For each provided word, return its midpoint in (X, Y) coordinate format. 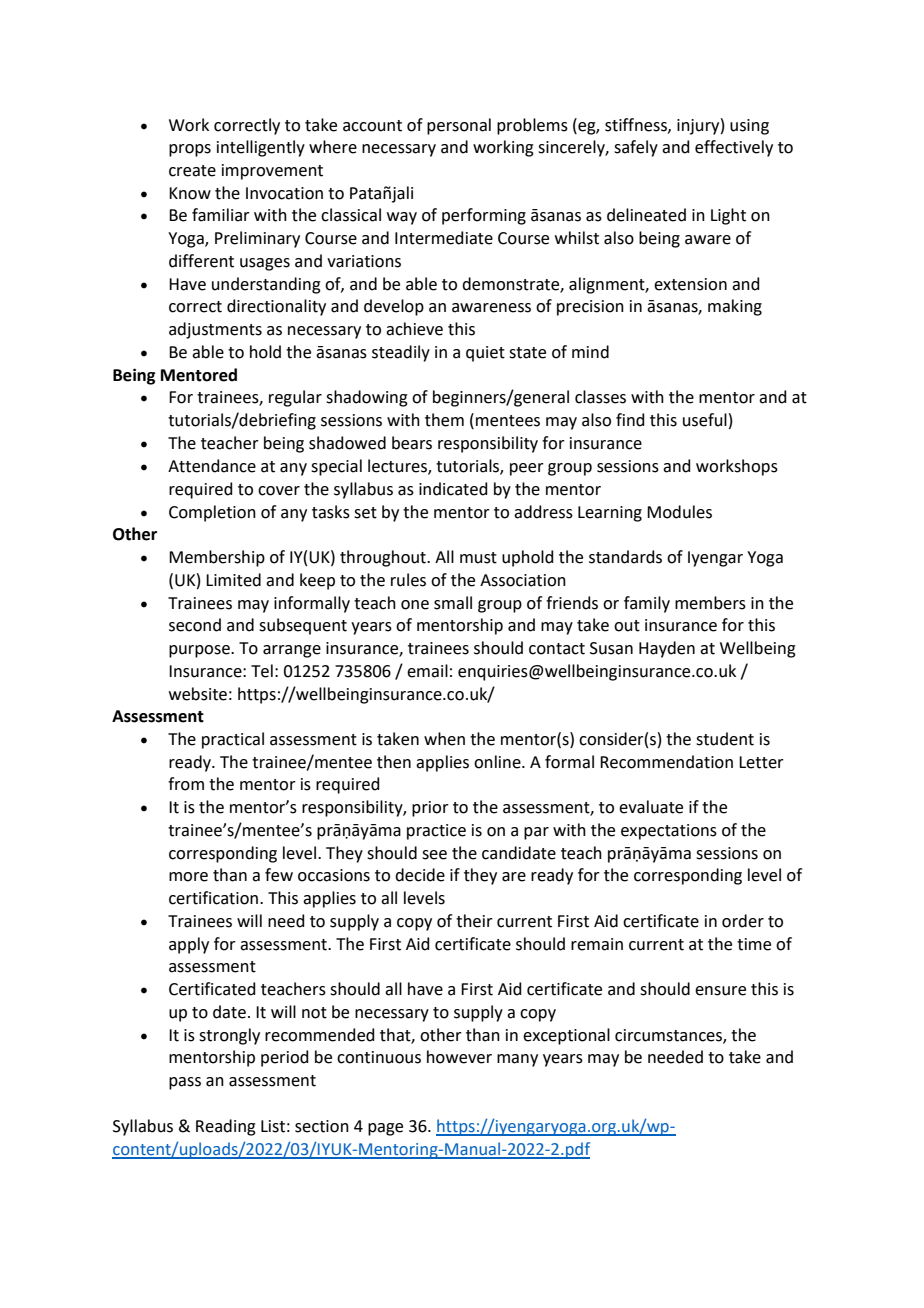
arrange (292, 651)
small (453, 603)
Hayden (667, 649)
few (279, 875)
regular (295, 398)
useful (705, 420)
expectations (669, 832)
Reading (226, 1127)
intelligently (261, 148)
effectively (734, 148)
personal (459, 126)
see (434, 855)
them (444, 420)
